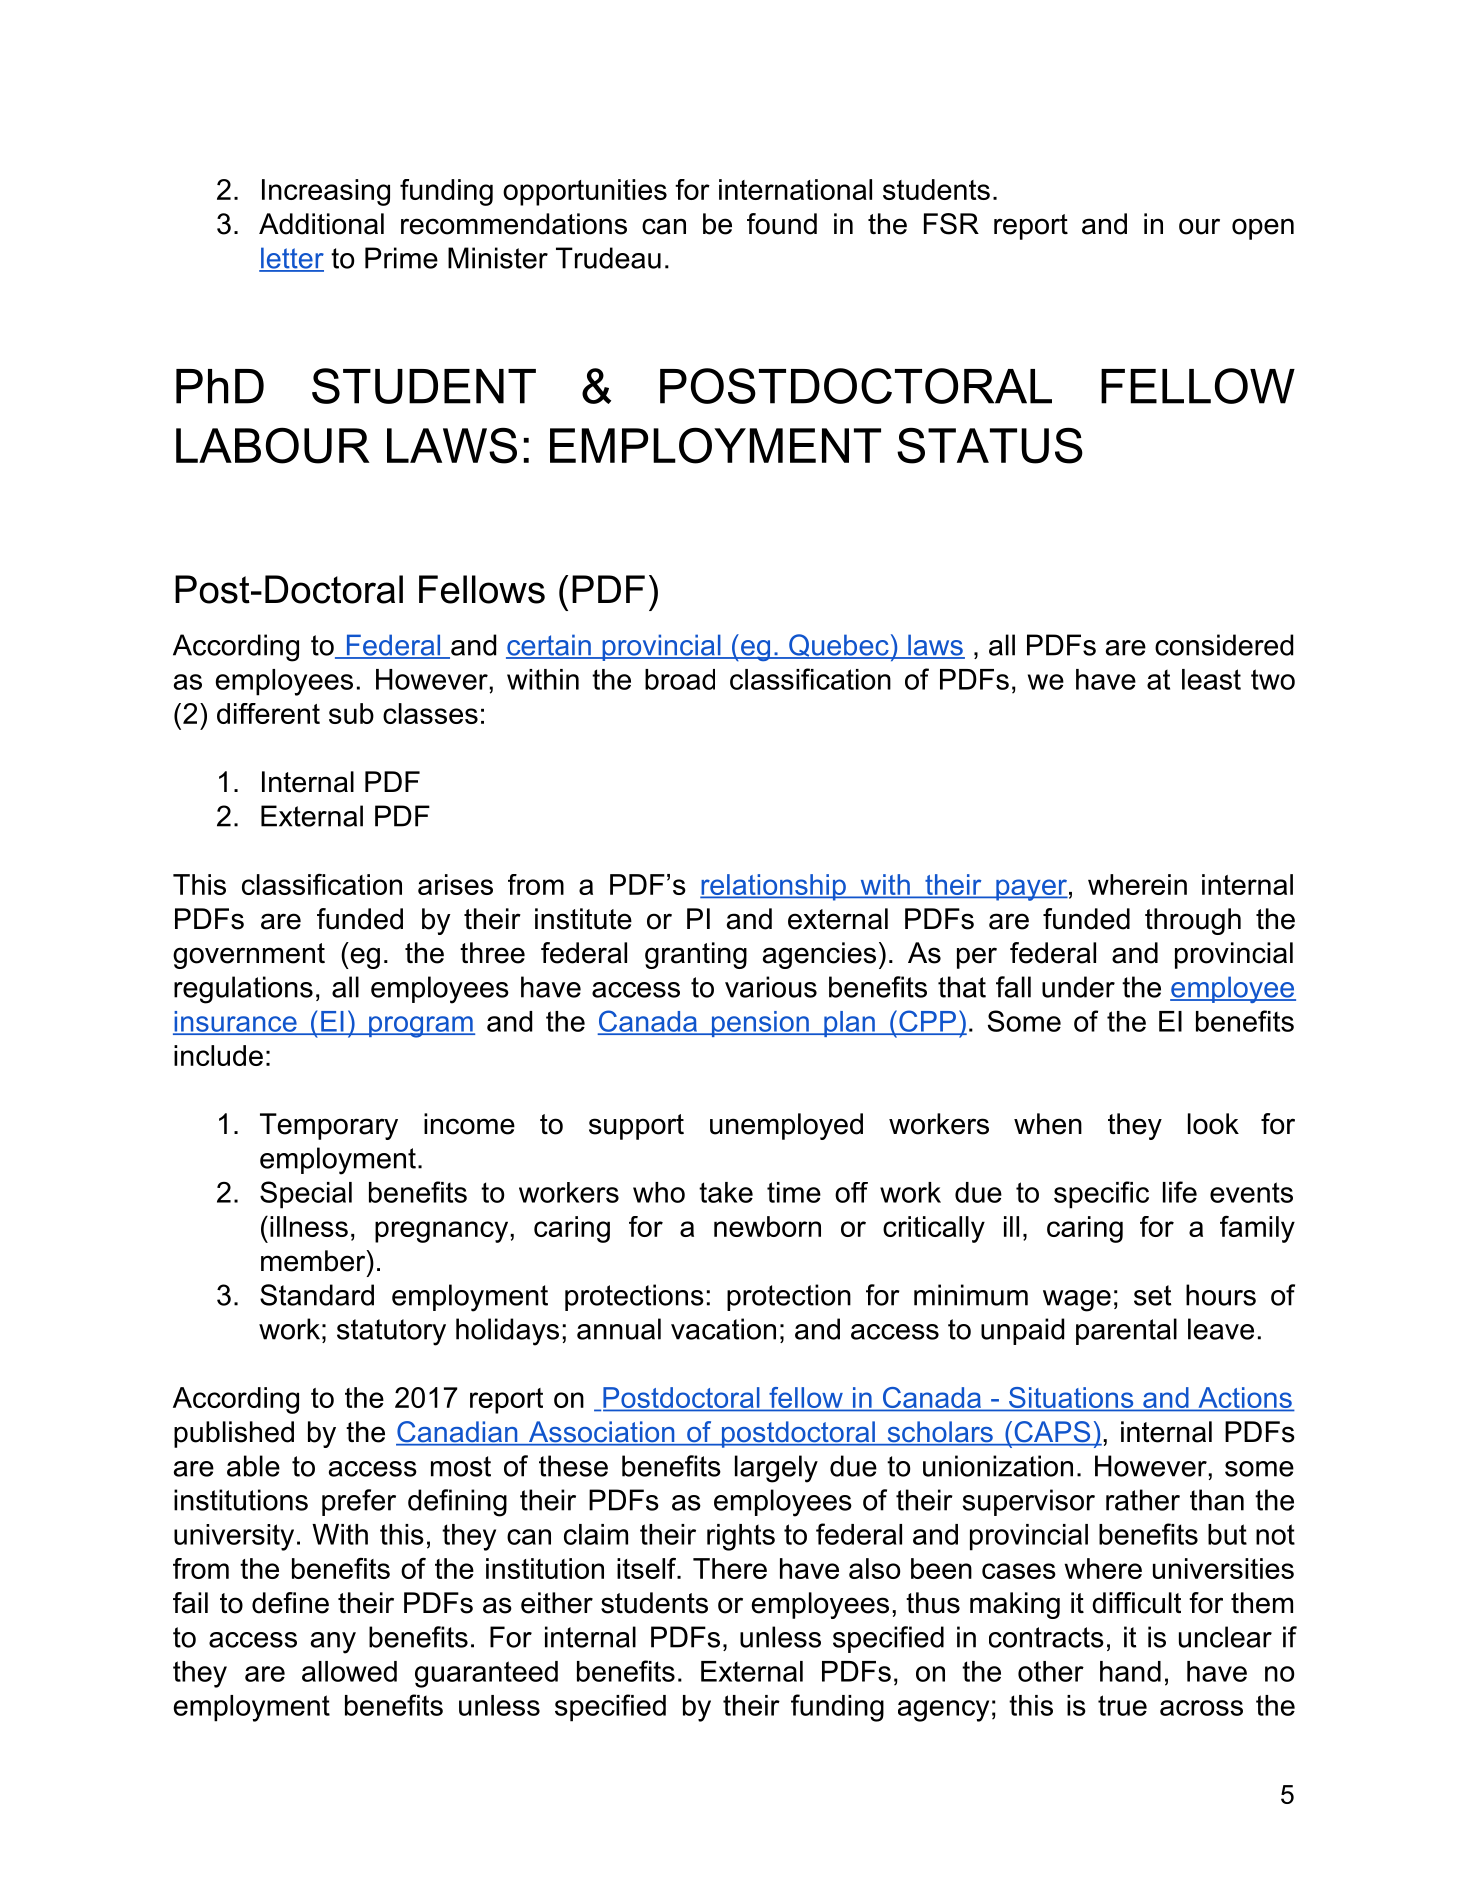 This document has height=1901, width=1469. Describe the element at coordinates (321, 224) in the document. I see `Additional` at that location.
